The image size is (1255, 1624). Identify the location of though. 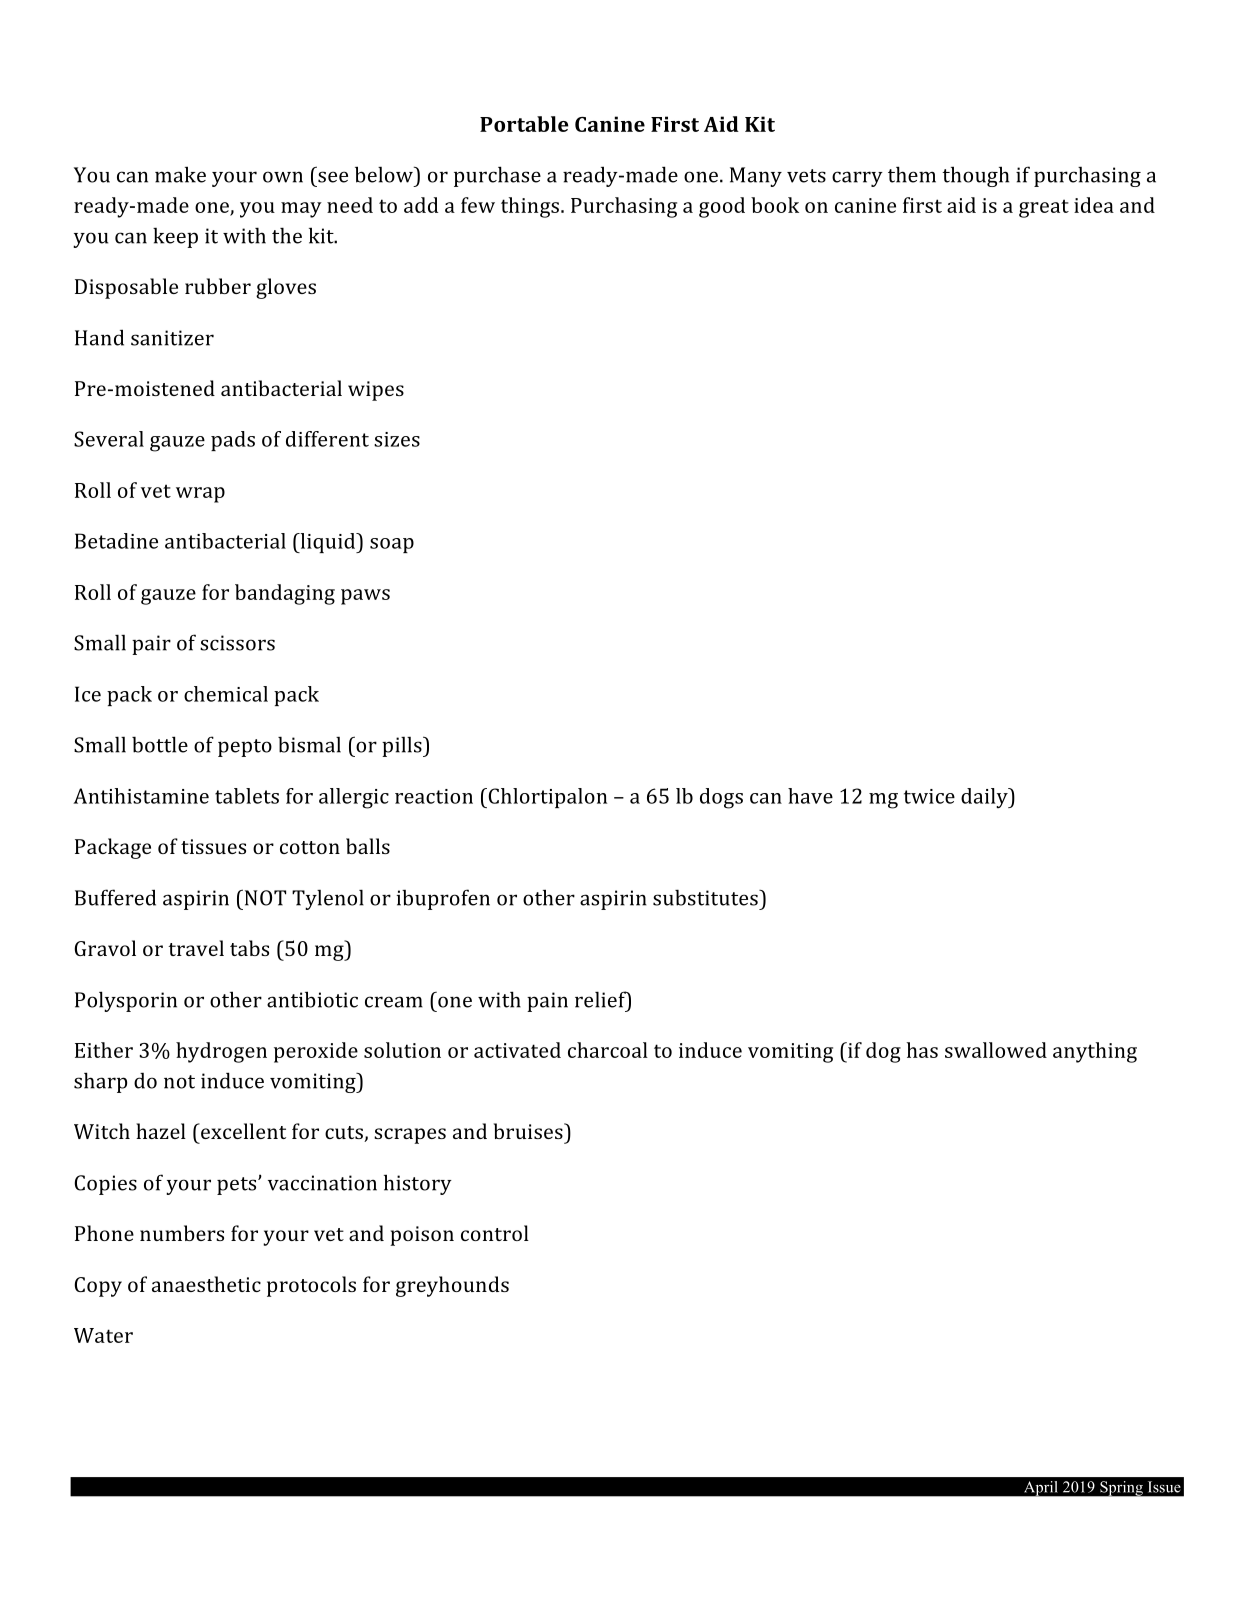
(975, 176).
